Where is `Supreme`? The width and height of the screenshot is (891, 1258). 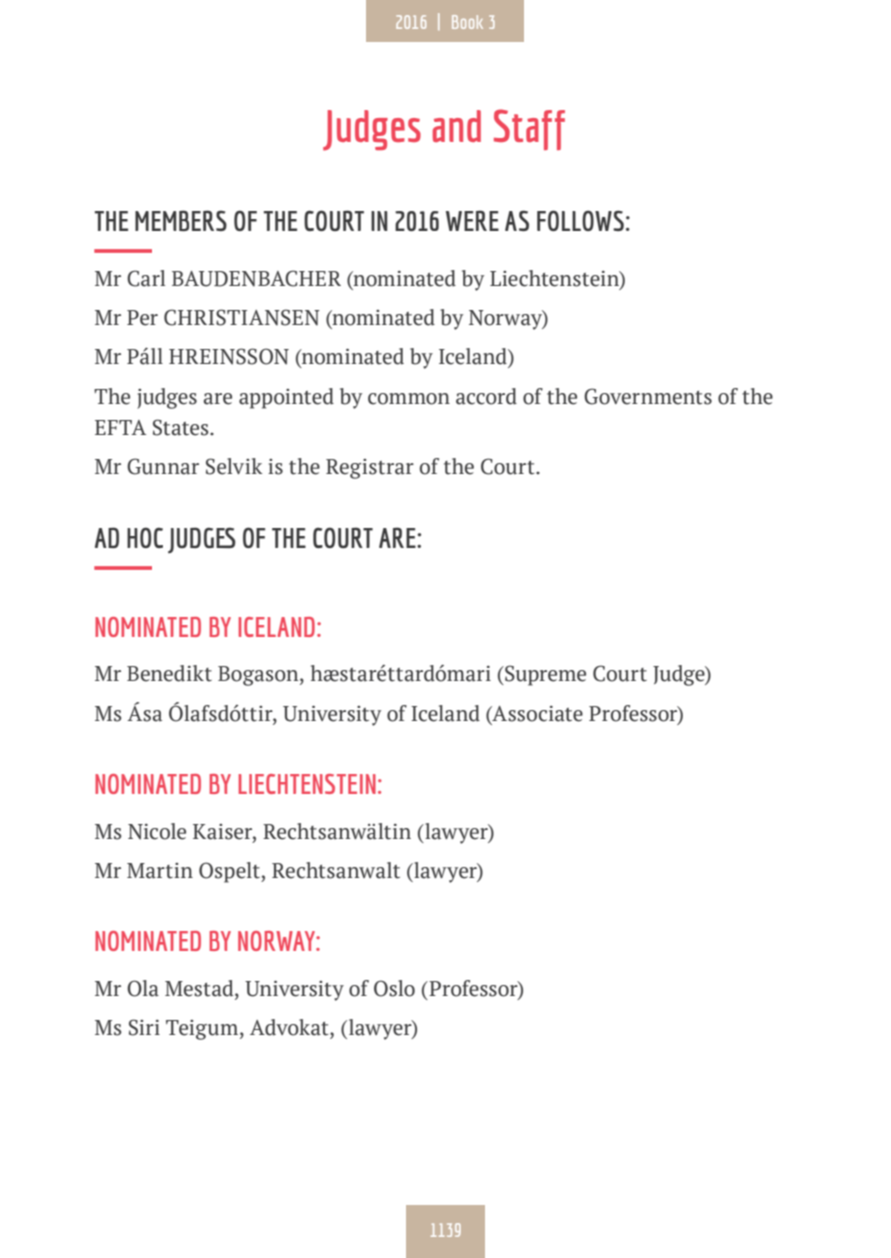 Supreme is located at coordinates (544, 675).
